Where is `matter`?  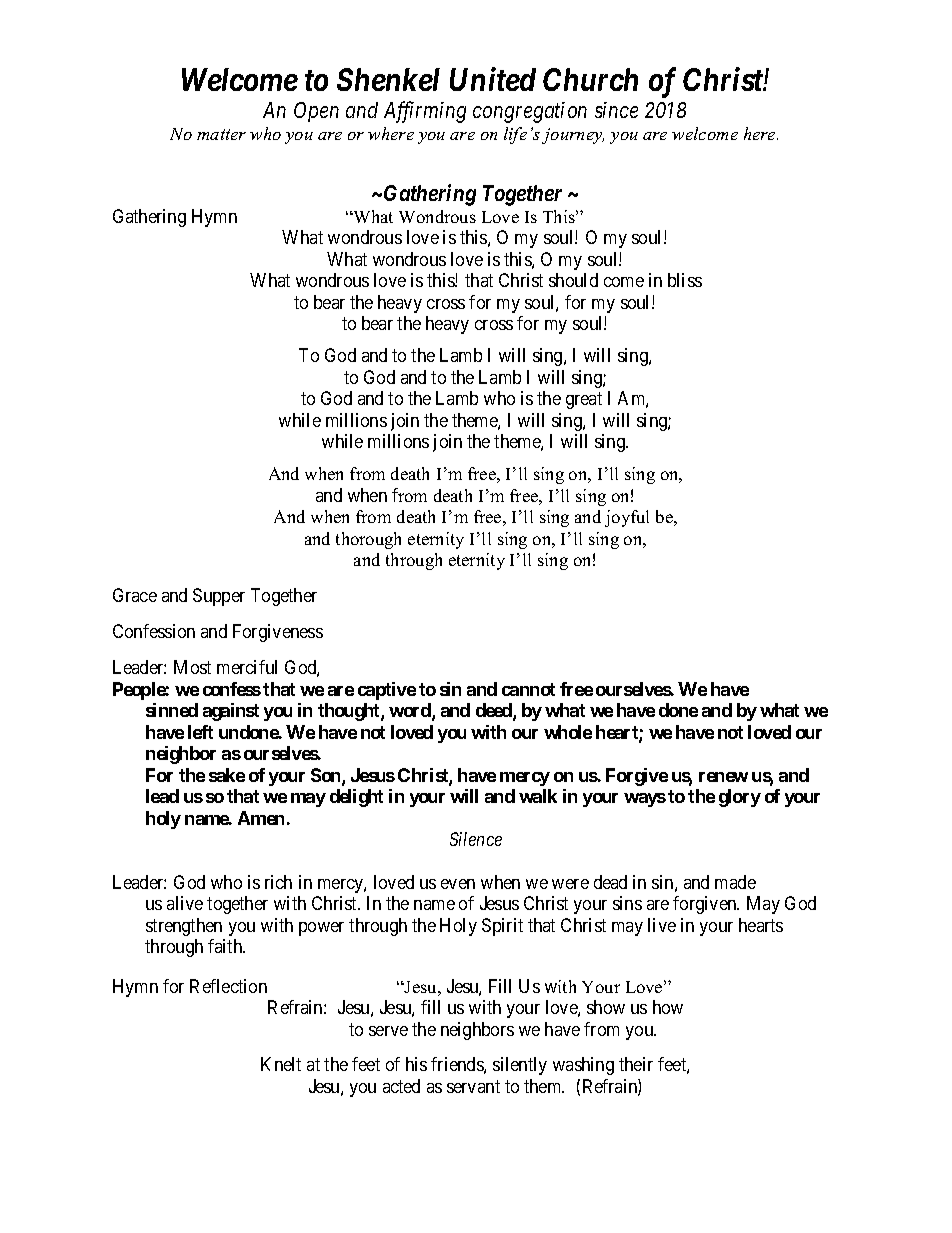 matter is located at coordinates (221, 134).
